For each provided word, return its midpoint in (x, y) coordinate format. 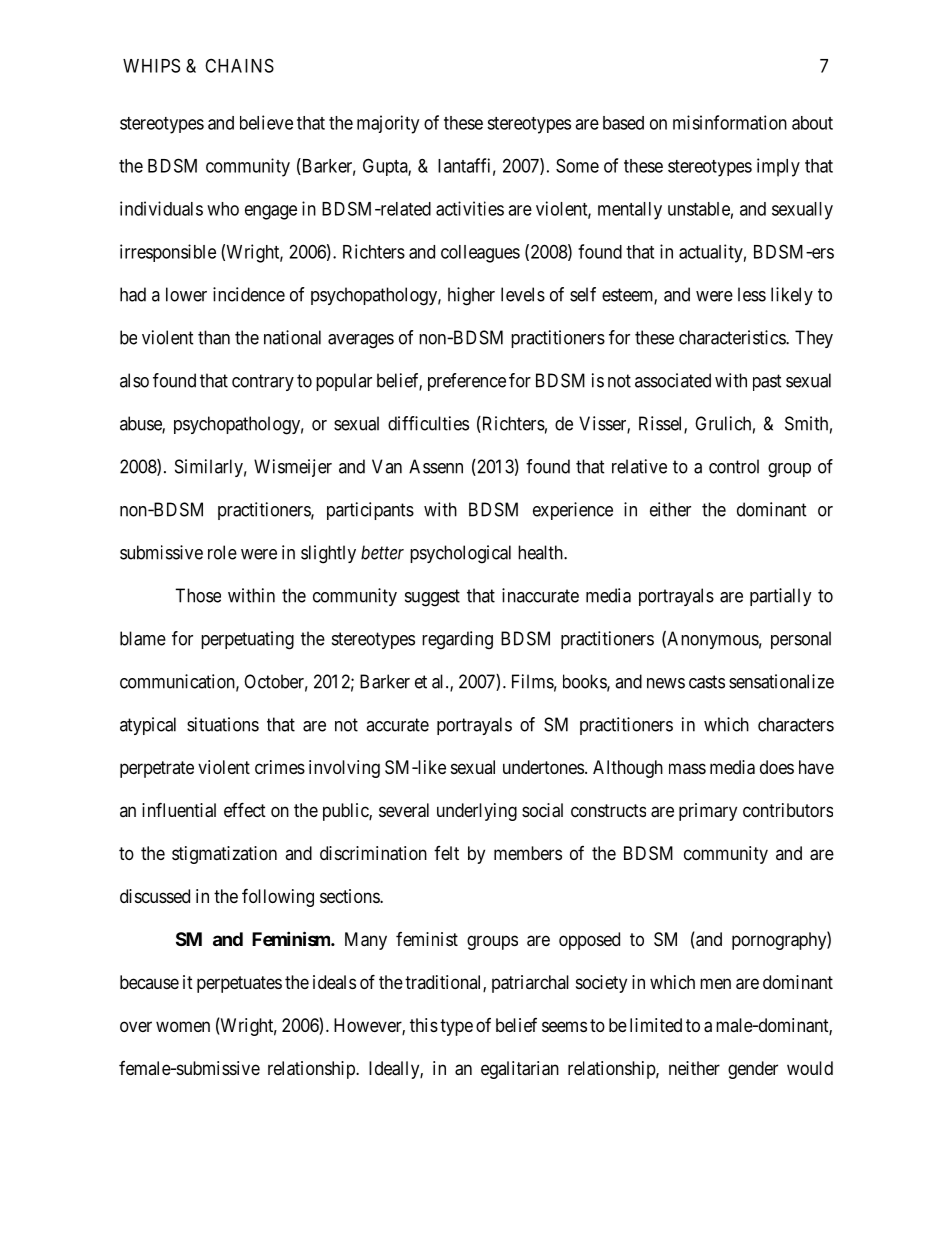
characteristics (733, 337)
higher (471, 296)
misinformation (730, 122)
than (214, 337)
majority (388, 124)
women (183, 1026)
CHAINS (239, 65)
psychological (460, 554)
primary (708, 812)
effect (245, 809)
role (222, 552)
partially (781, 597)
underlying (477, 812)
